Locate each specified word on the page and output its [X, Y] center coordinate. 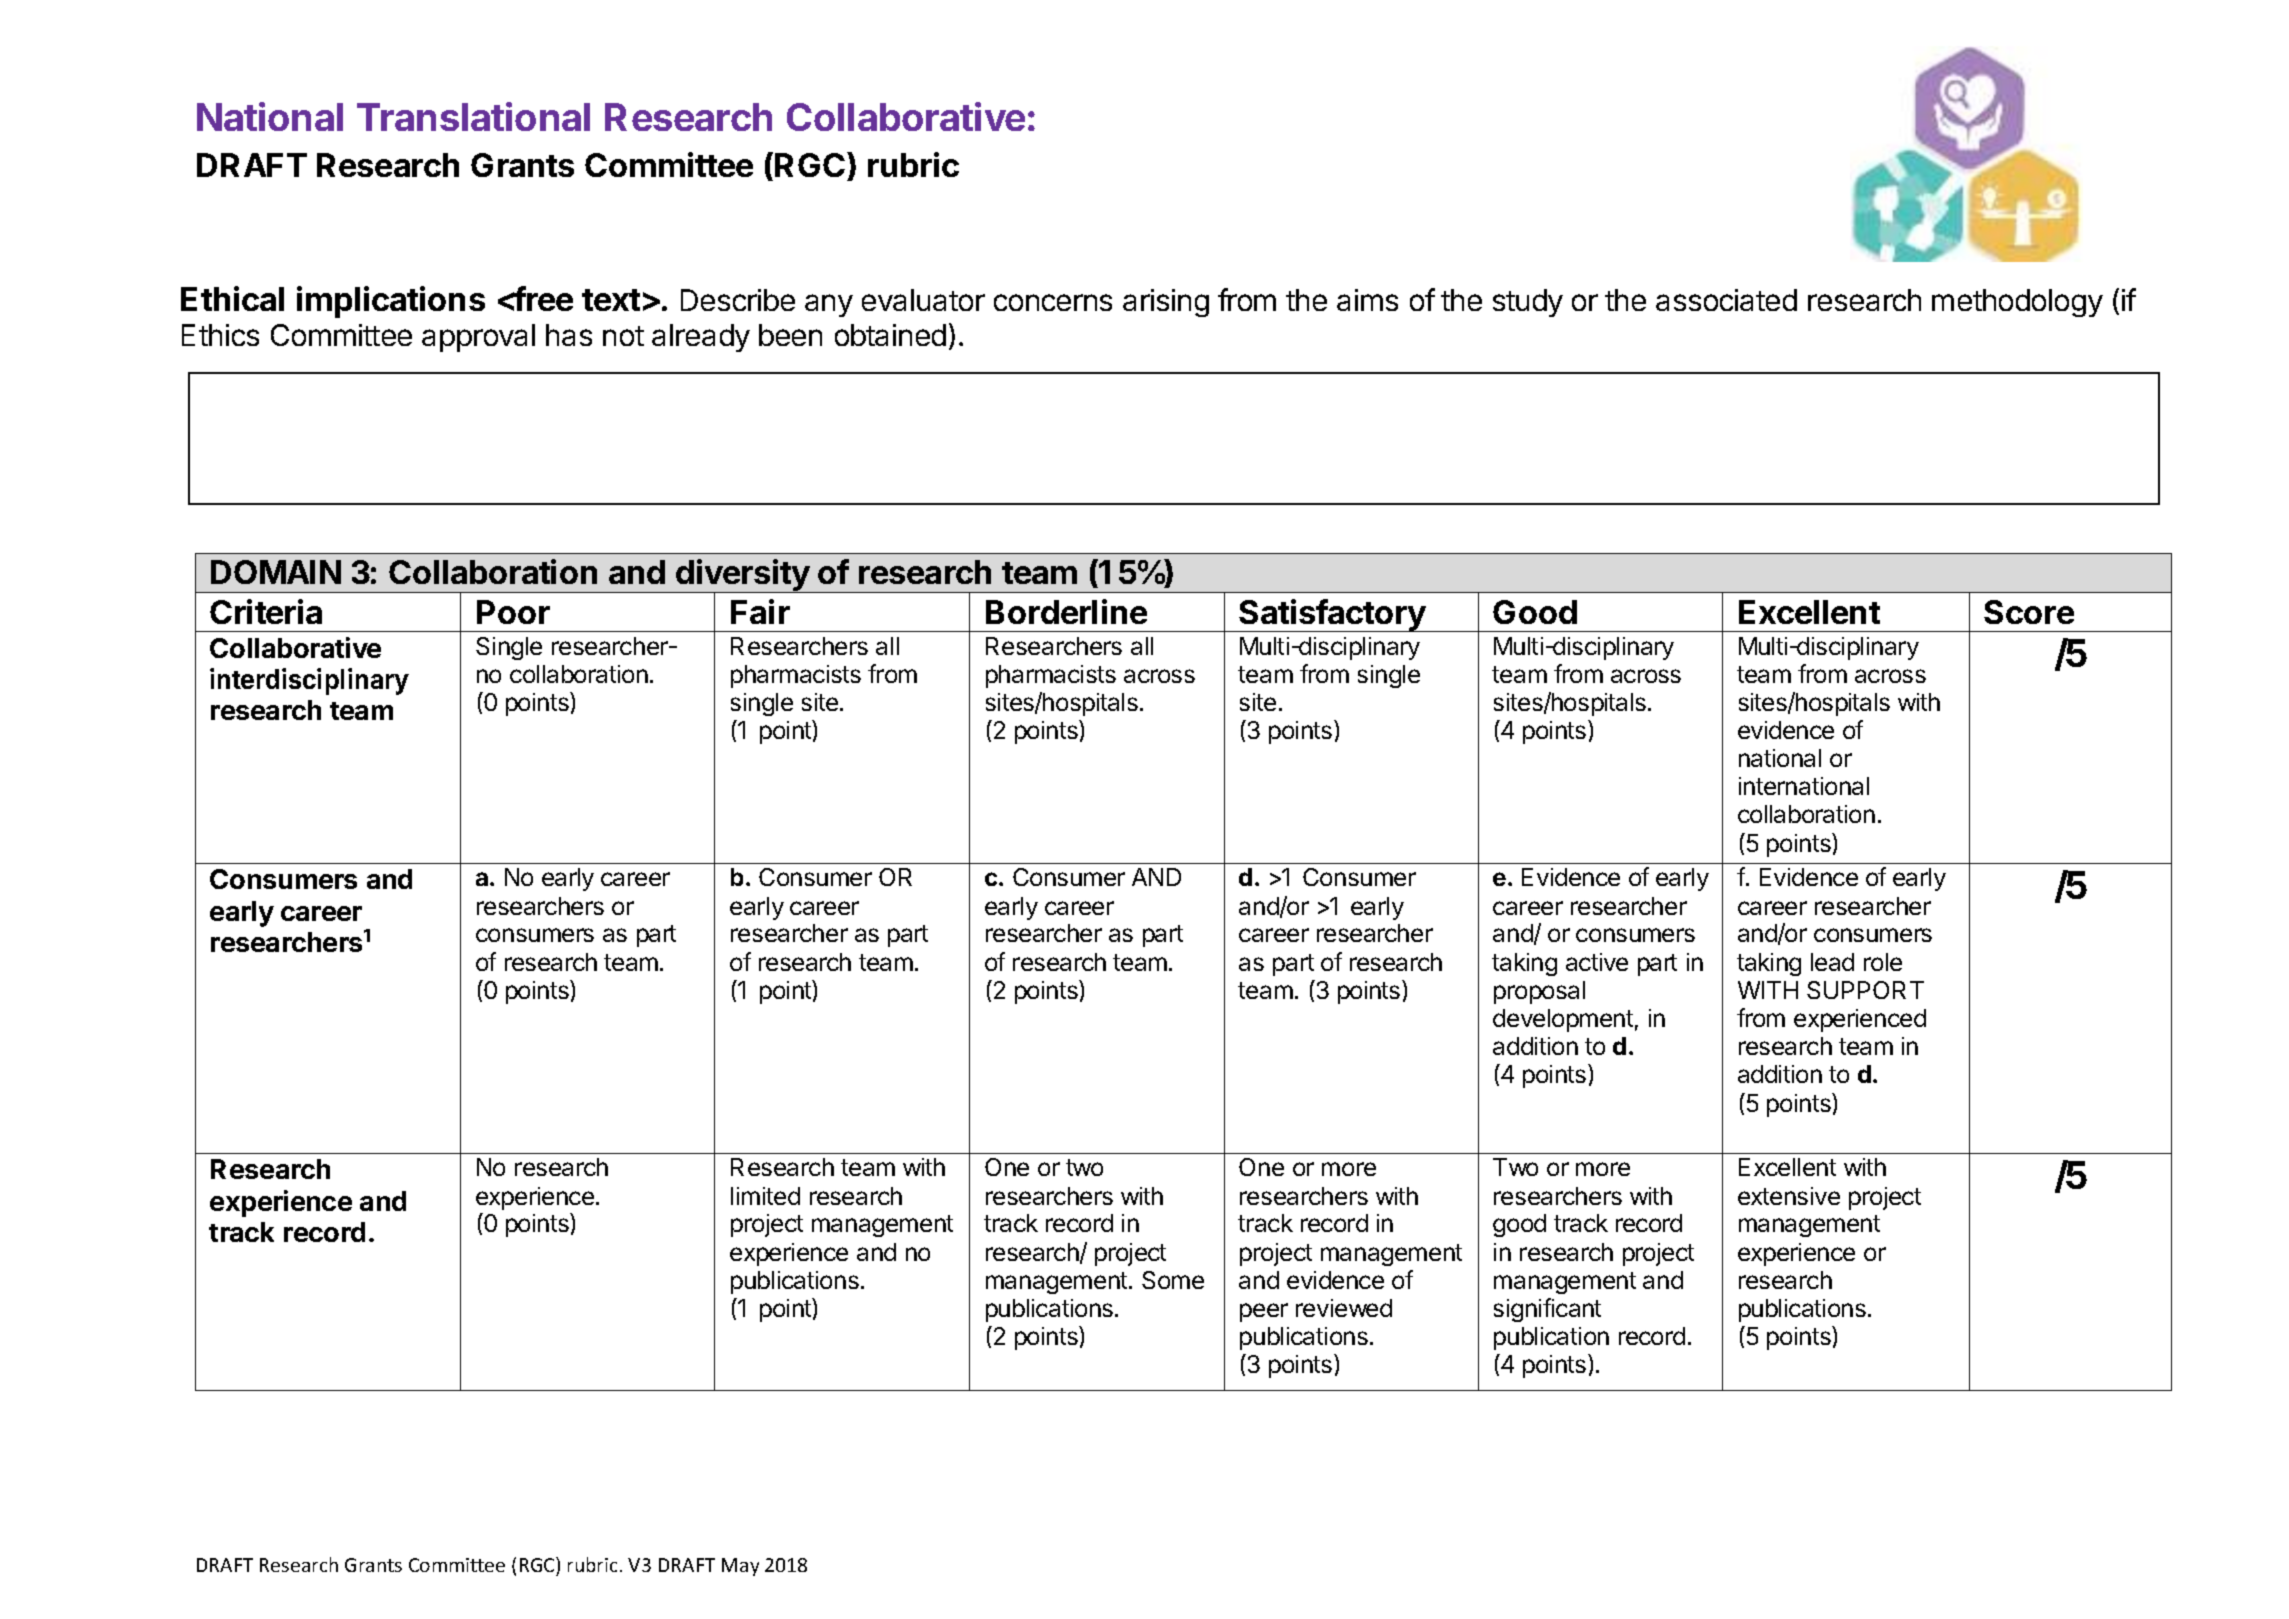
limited [765, 1196]
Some [1173, 1280]
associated [1726, 300]
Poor [513, 612]
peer [1264, 1312]
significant [1547, 1310]
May [740, 1567]
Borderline [1066, 611]
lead [1832, 962]
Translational [473, 116]
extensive [1789, 1196]
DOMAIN [276, 572]
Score [2029, 612]
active [1597, 962]
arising [1166, 303]
